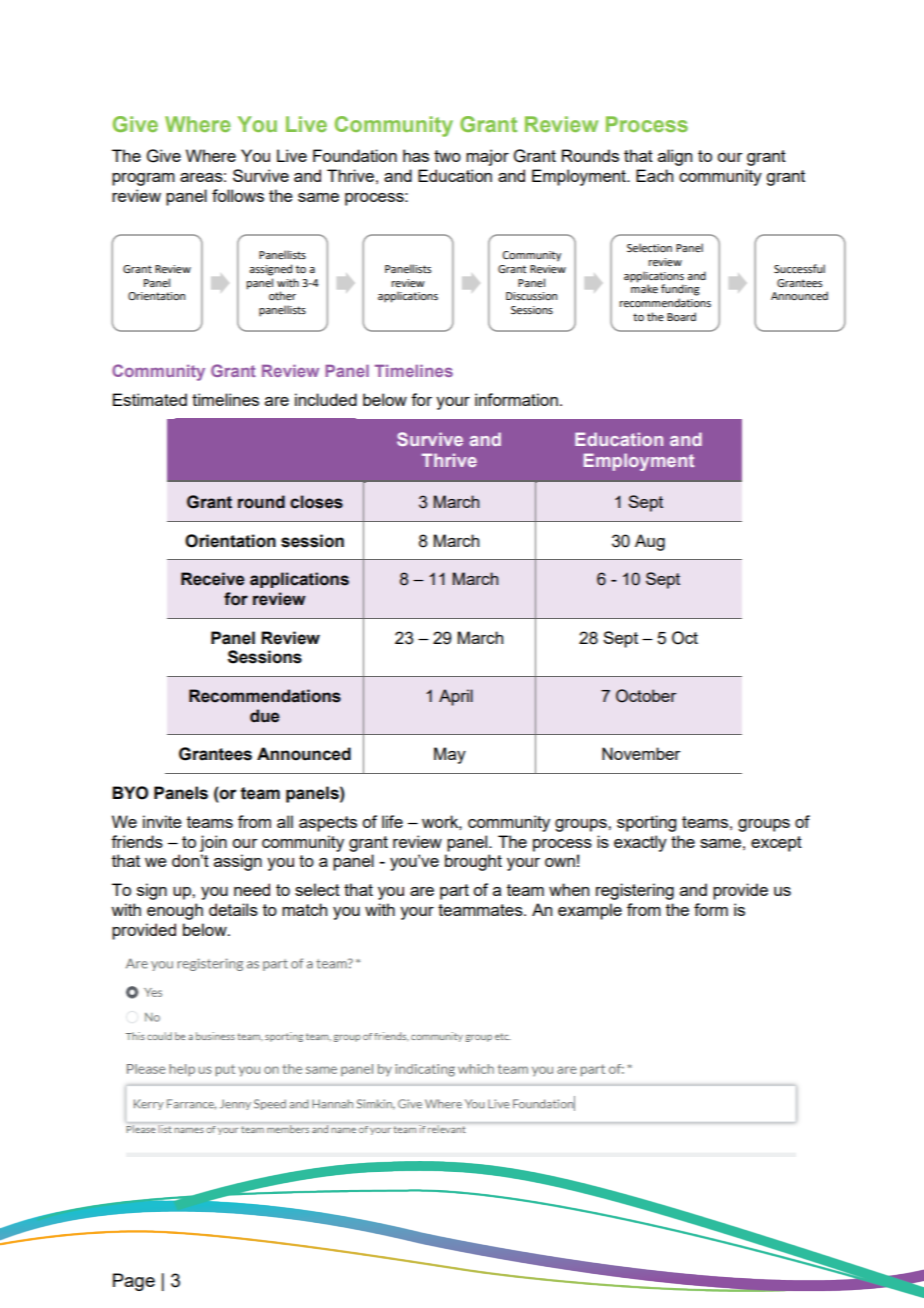 This image has width=924, height=1308. What do you see at coordinates (650, 542) in the image?
I see `Aug` at bounding box center [650, 542].
